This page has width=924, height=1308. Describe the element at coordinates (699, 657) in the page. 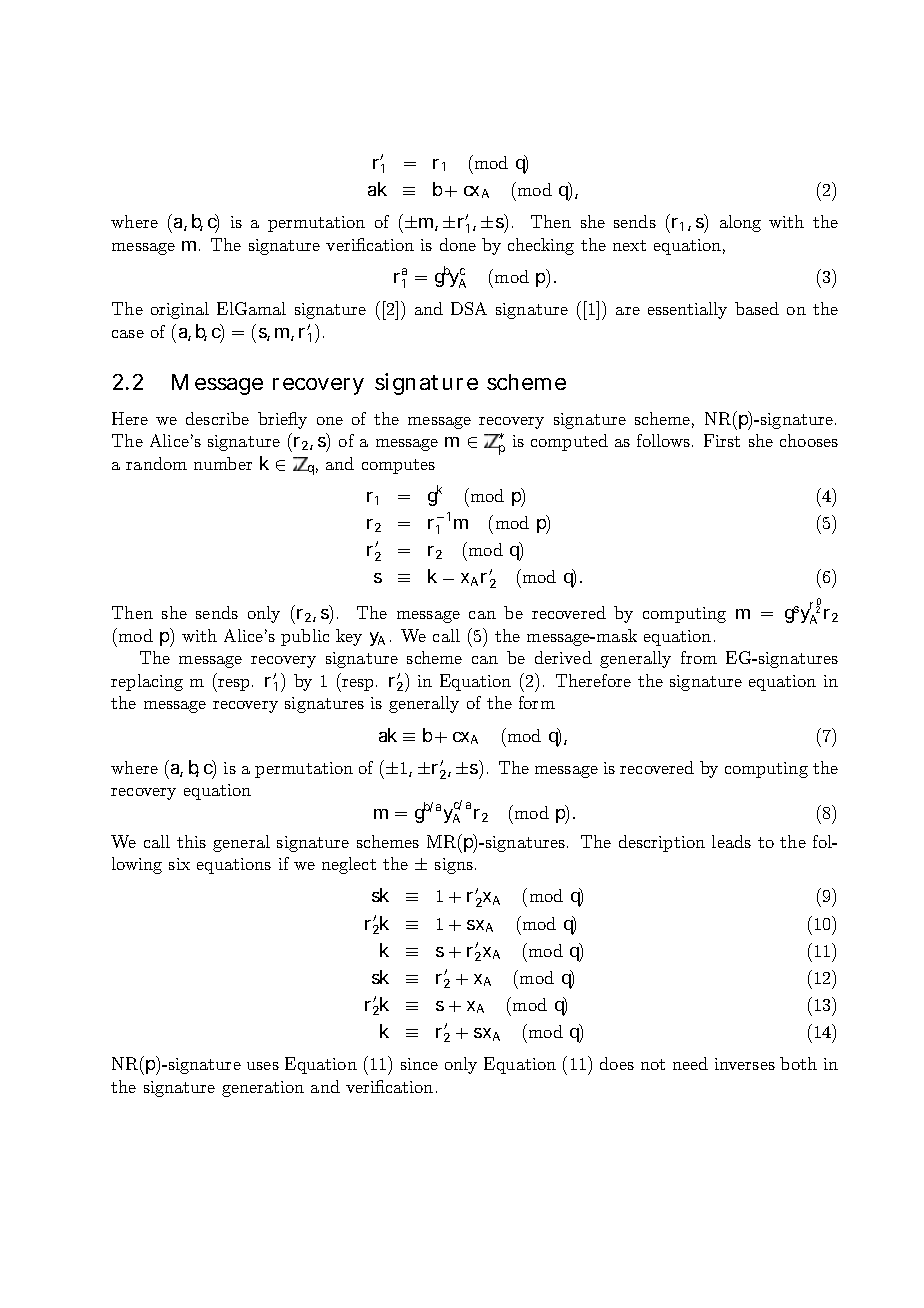

I see `from` at that location.
